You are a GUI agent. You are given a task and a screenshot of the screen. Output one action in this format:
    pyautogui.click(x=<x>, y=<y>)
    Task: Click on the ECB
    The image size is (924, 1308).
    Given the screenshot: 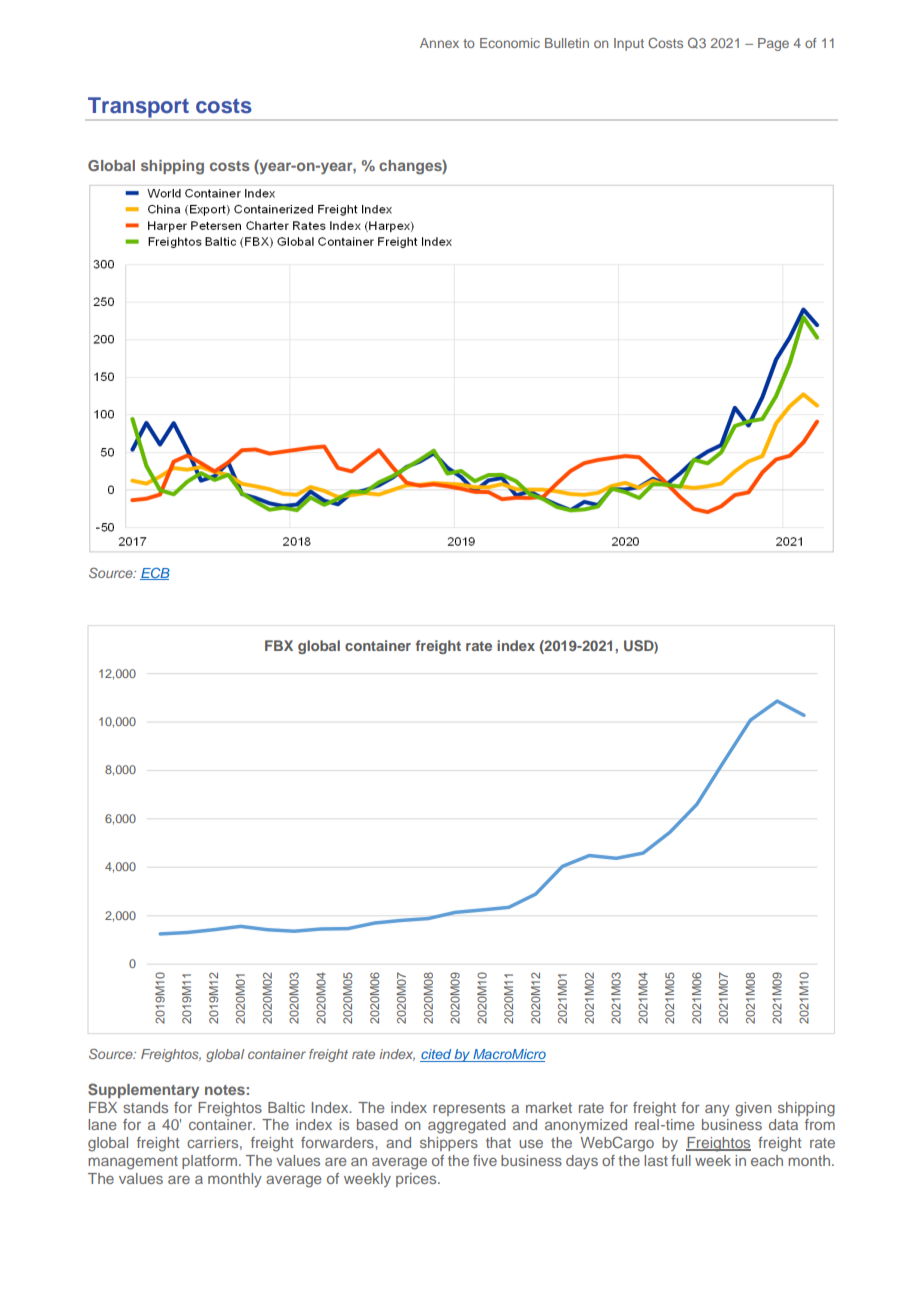 What is the action you would take?
    pyautogui.click(x=155, y=574)
